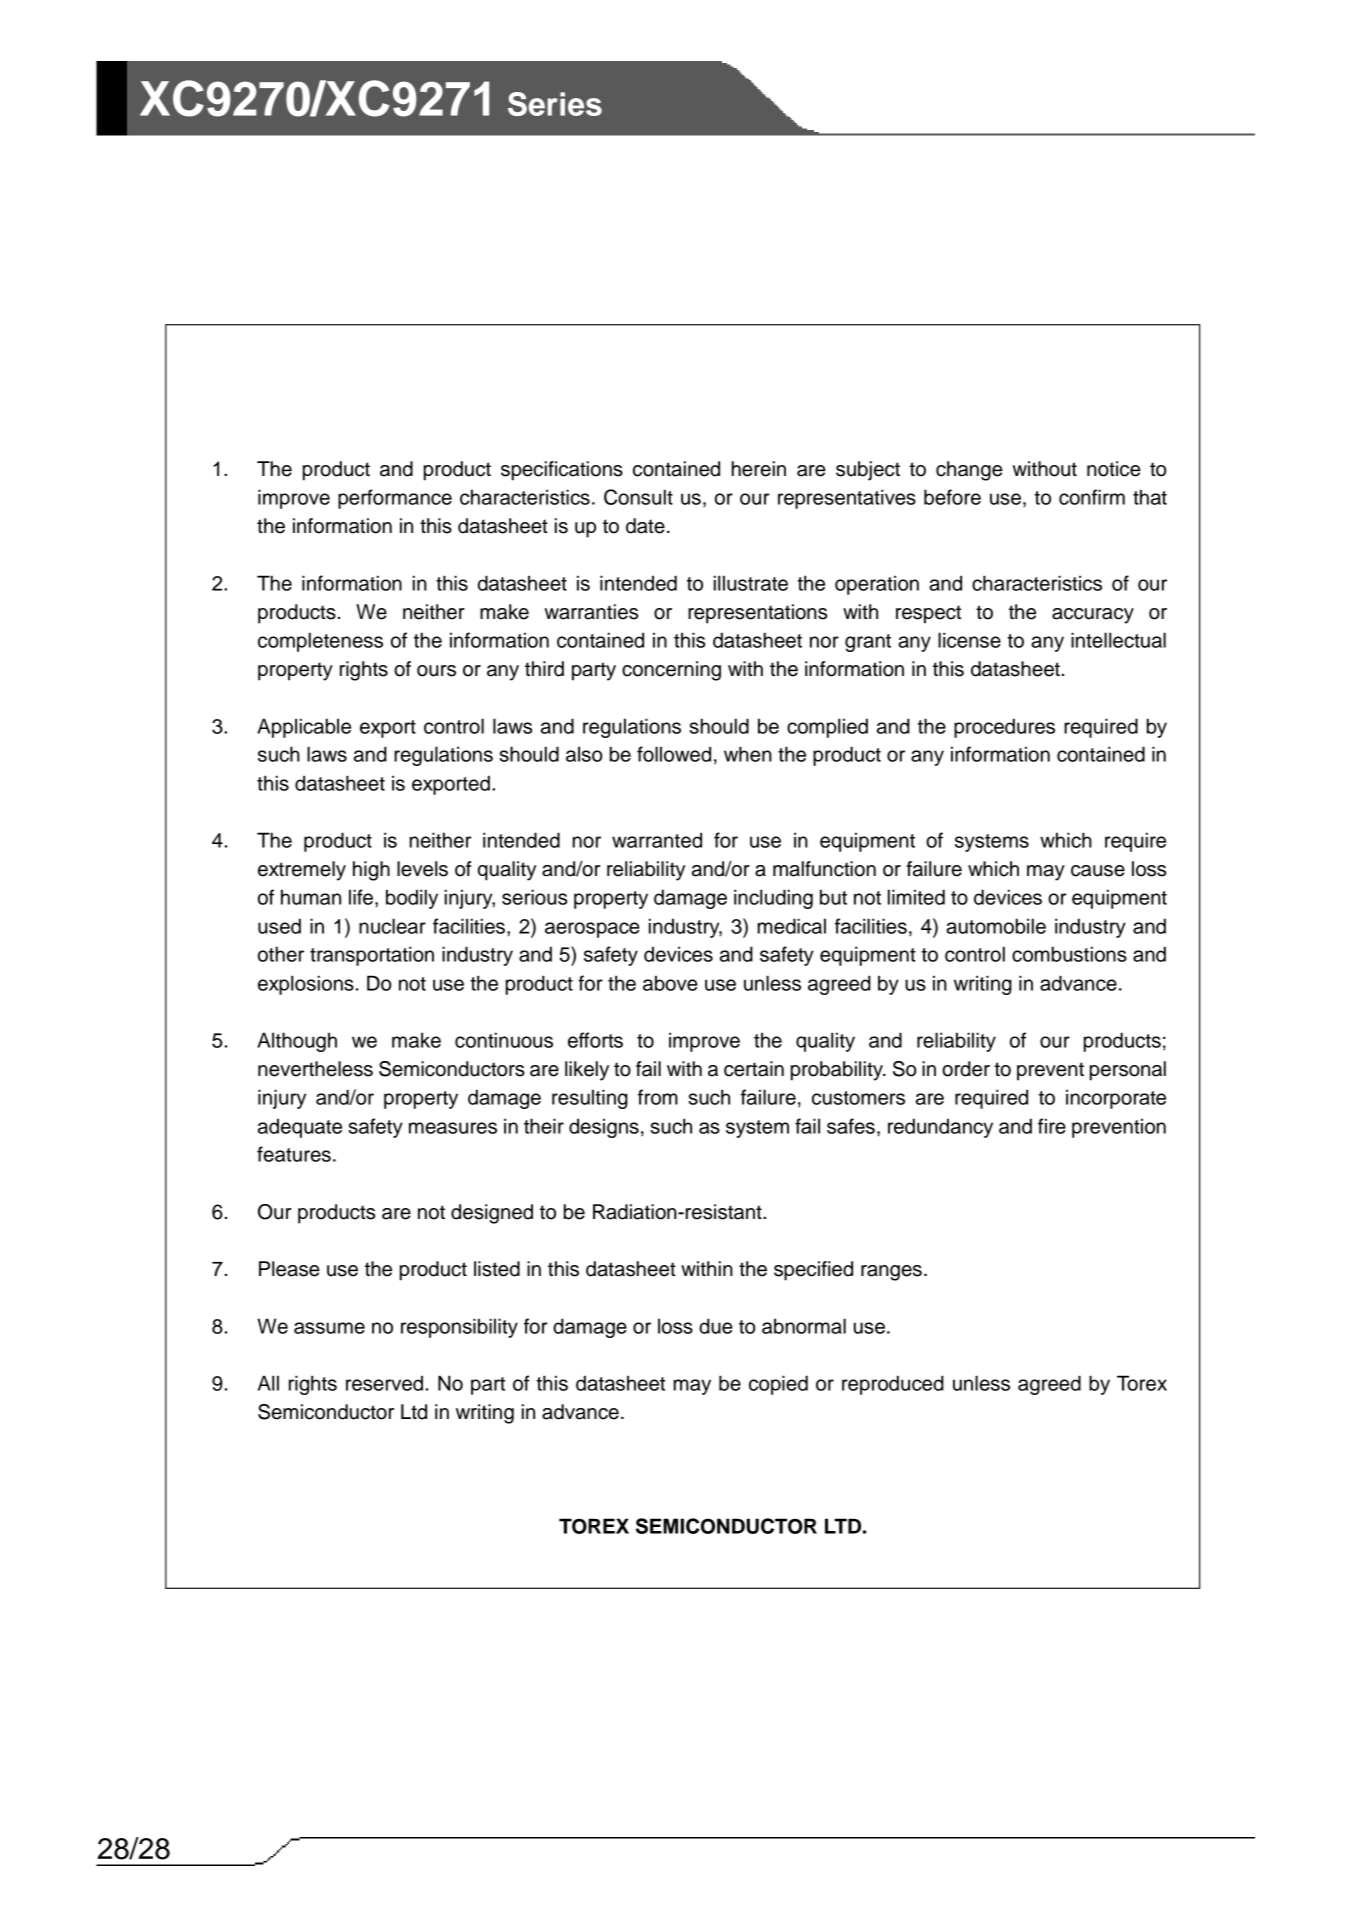 The image size is (1355, 1917). What do you see at coordinates (384, 1383) in the image?
I see `reserved` at bounding box center [384, 1383].
